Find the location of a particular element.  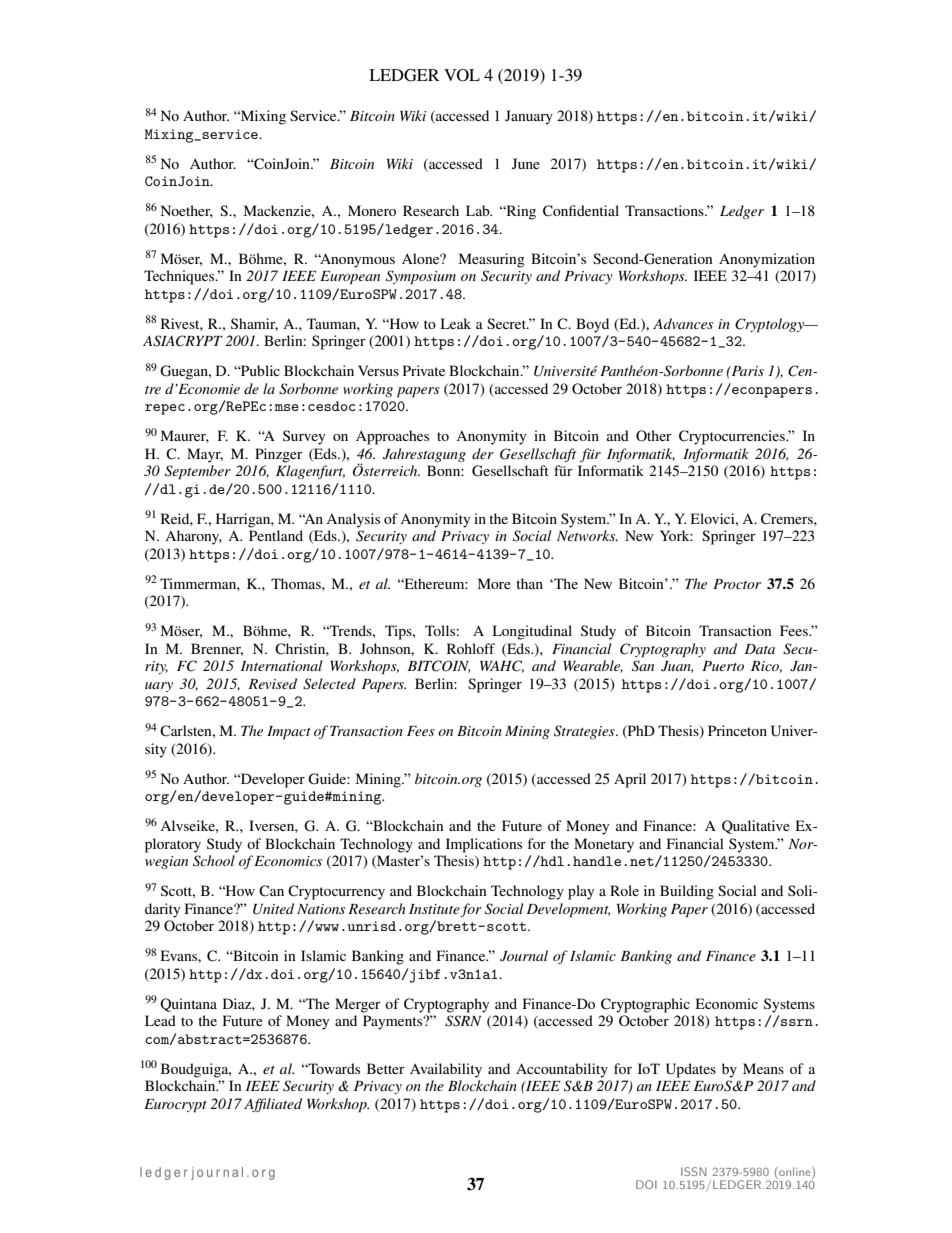

More is located at coordinates (494, 583).
